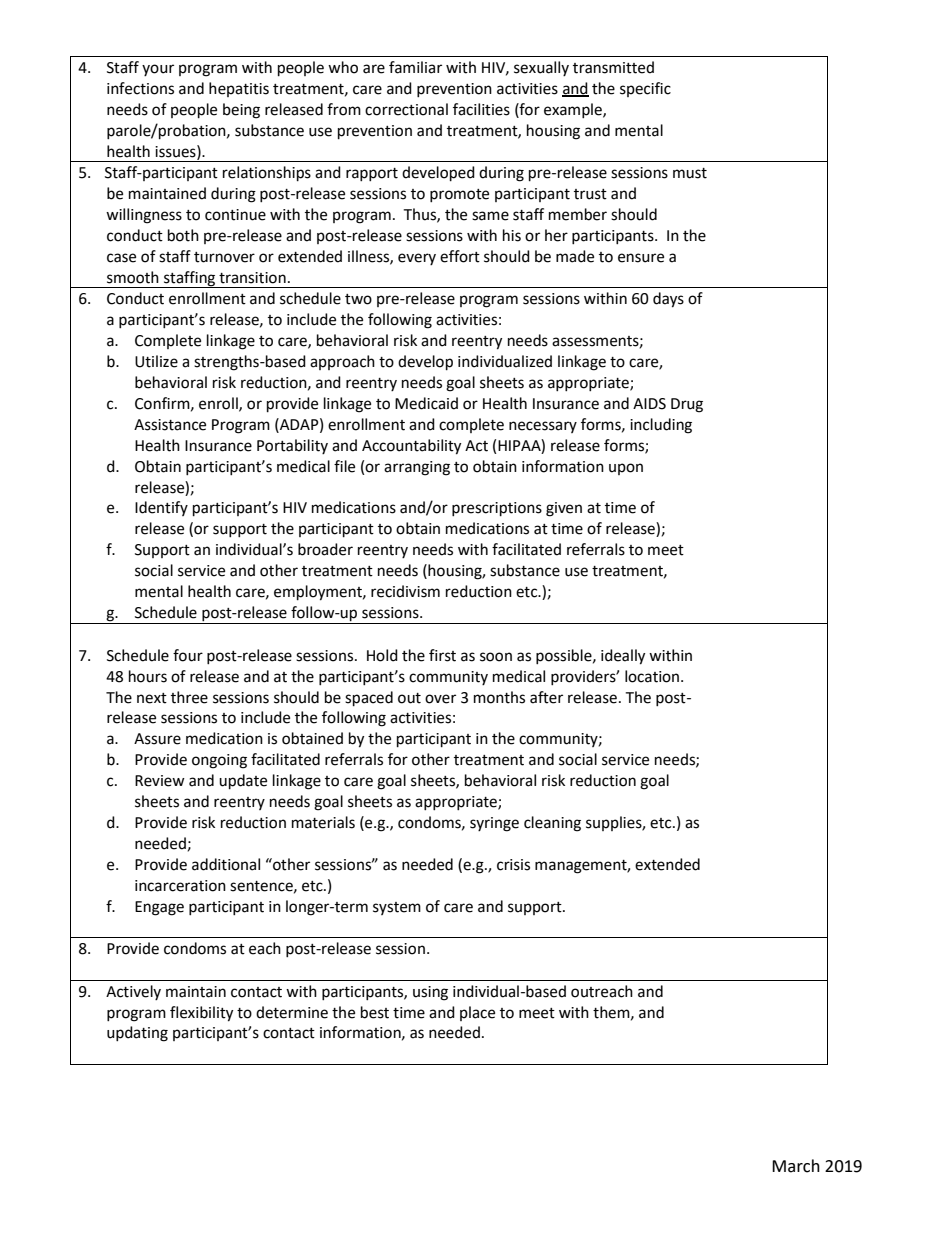 This document has width=952, height=1233. What do you see at coordinates (481, 109) in the document?
I see `facilities` at bounding box center [481, 109].
